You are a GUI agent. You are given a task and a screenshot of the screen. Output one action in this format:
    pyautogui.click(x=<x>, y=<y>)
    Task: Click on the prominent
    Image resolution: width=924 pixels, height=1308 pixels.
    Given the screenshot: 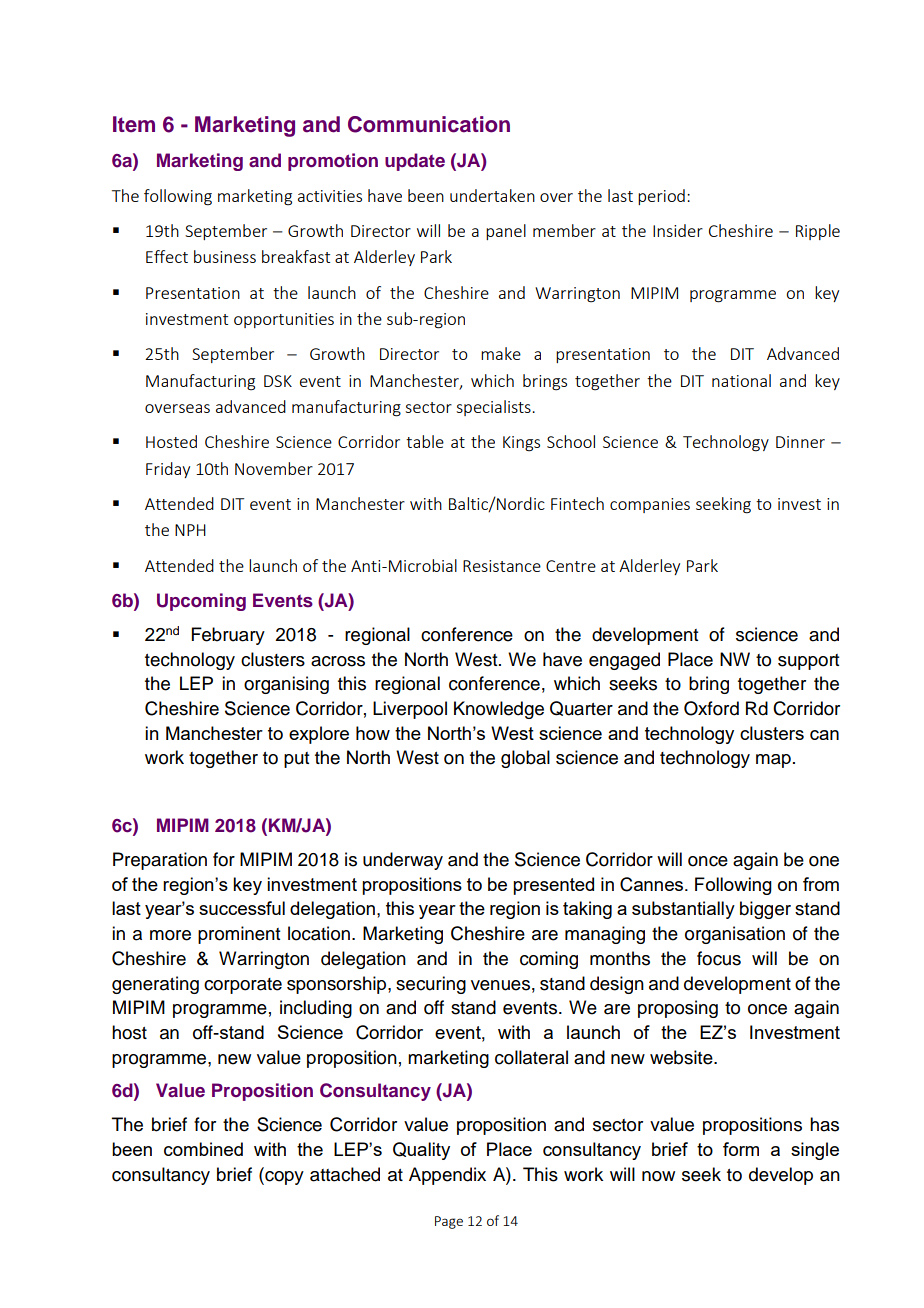 What is the action you would take?
    pyautogui.click(x=239, y=935)
